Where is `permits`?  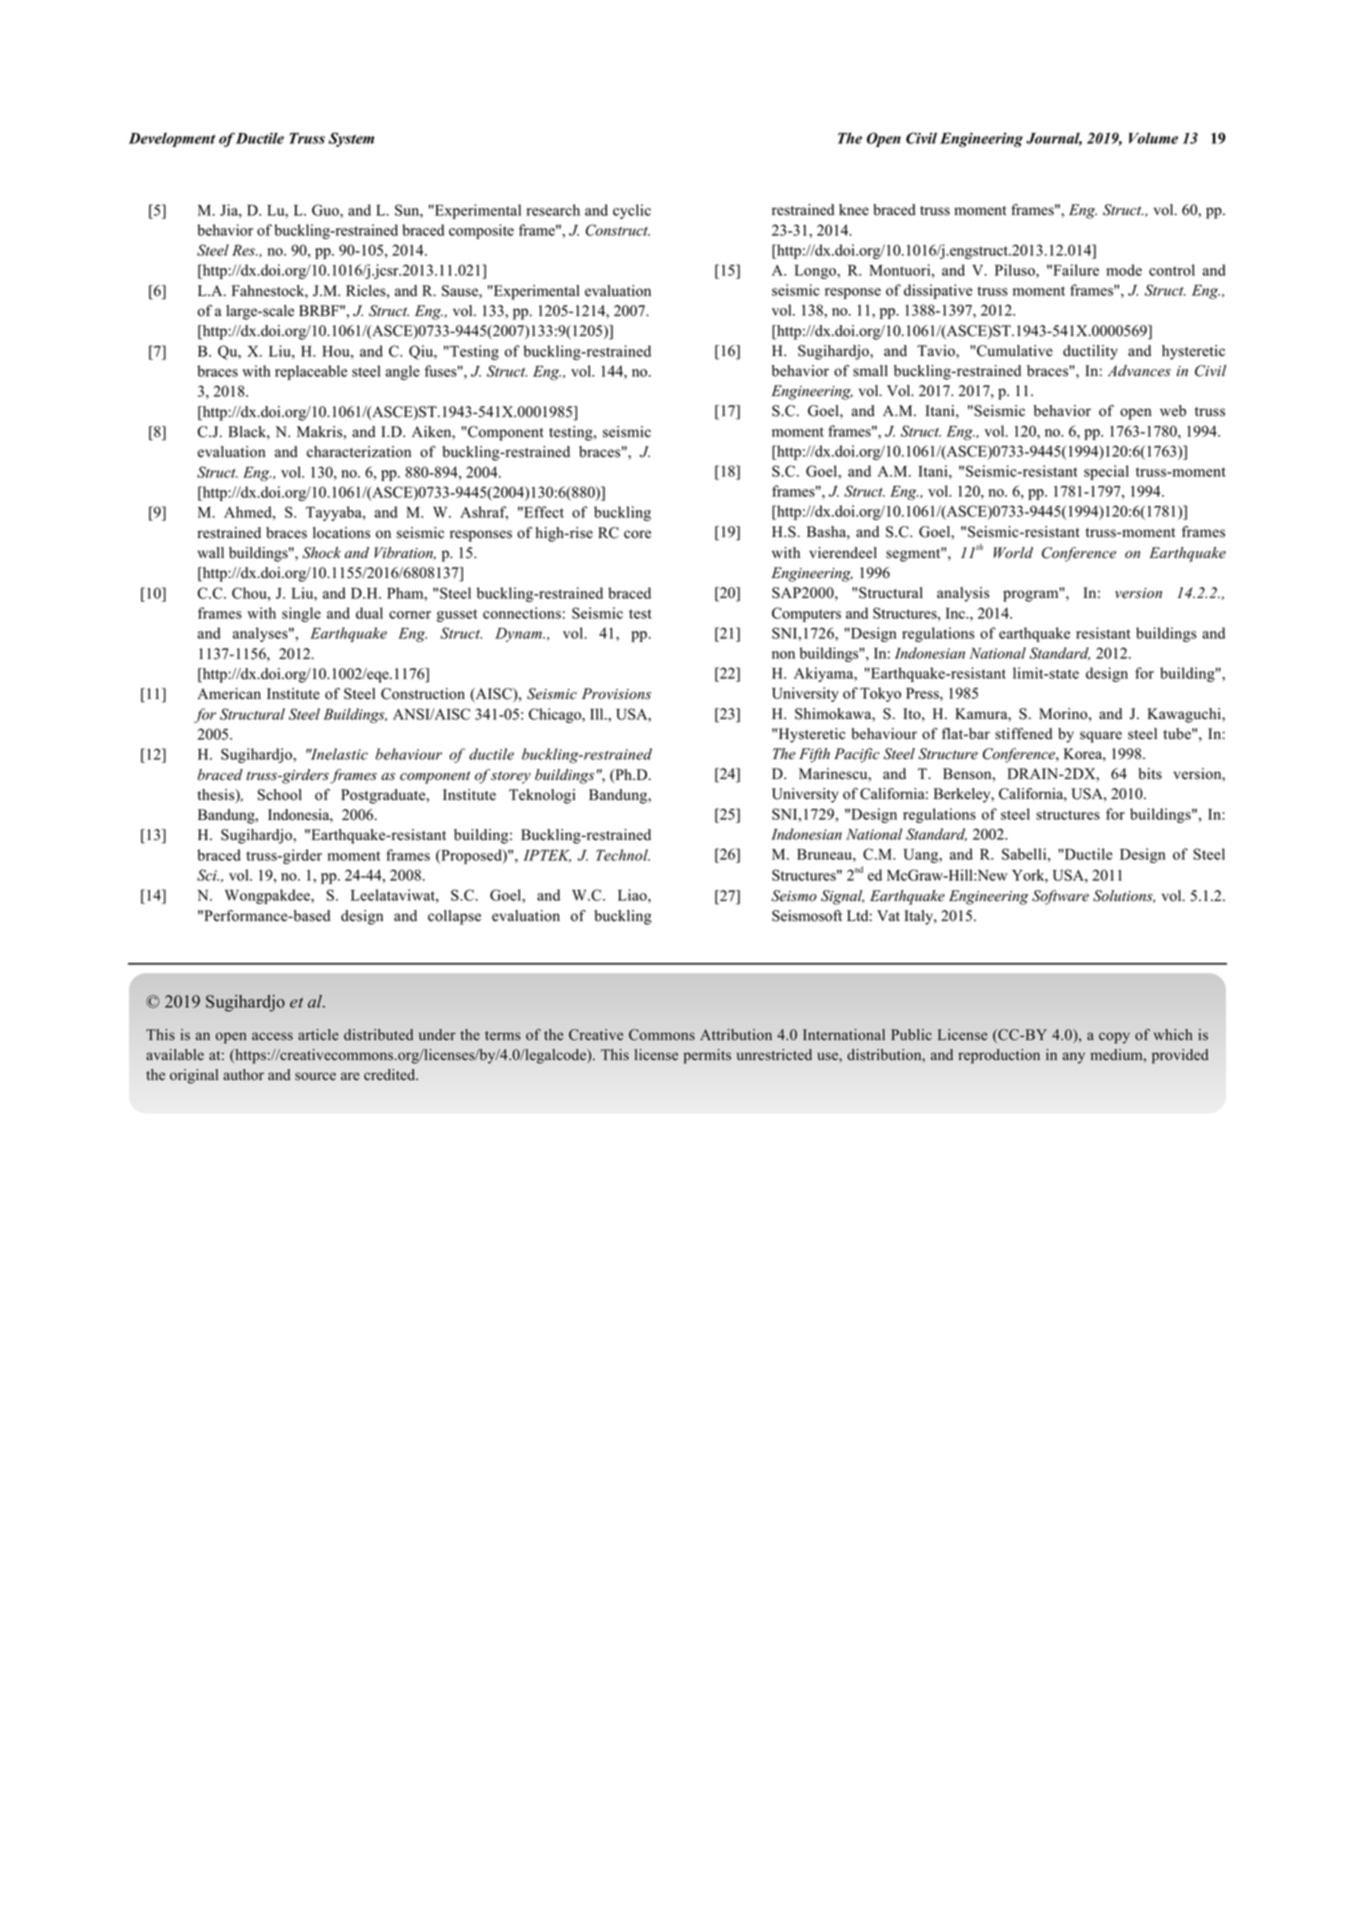 permits is located at coordinates (707, 1056).
